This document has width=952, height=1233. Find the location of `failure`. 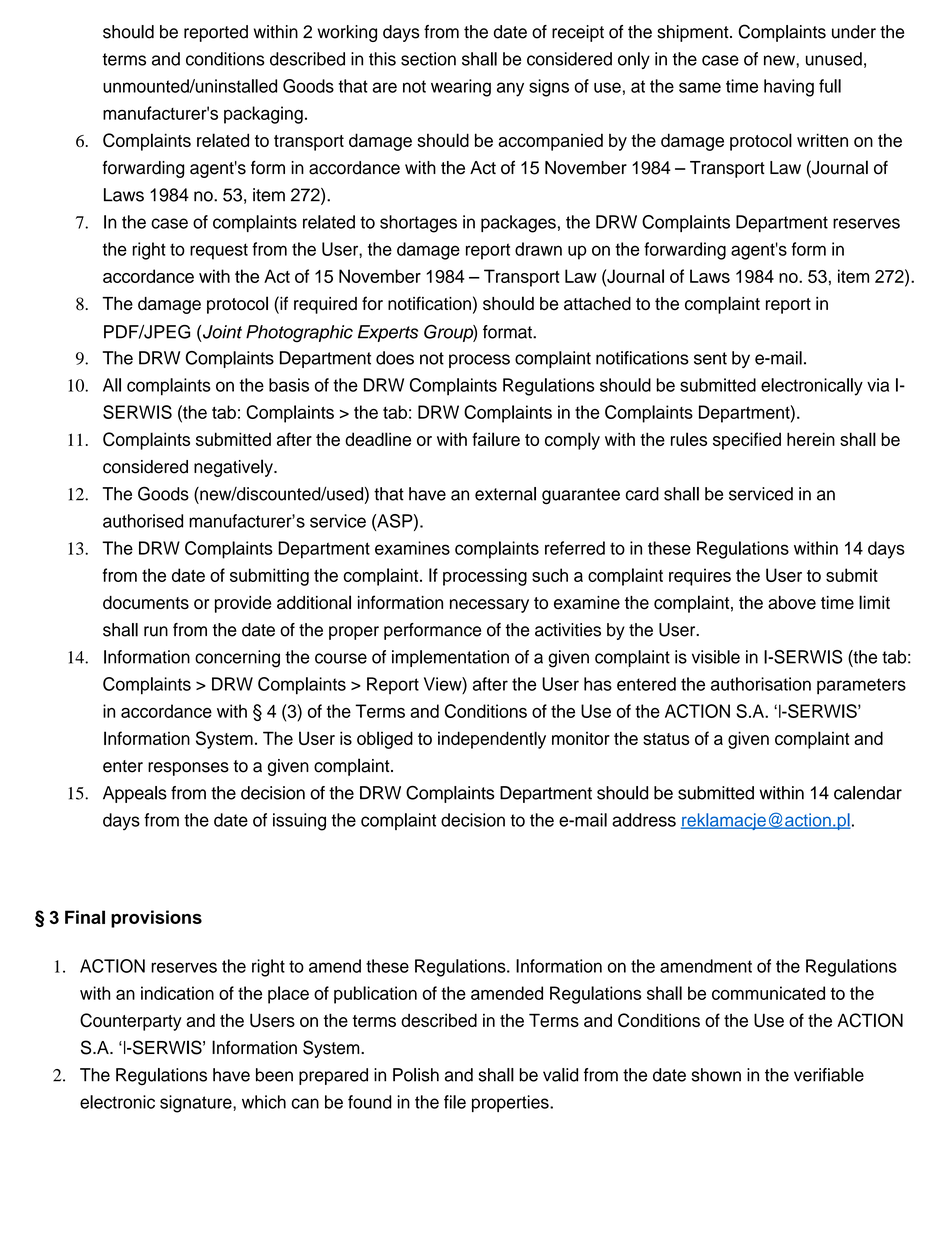

failure is located at coordinates (496, 439).
